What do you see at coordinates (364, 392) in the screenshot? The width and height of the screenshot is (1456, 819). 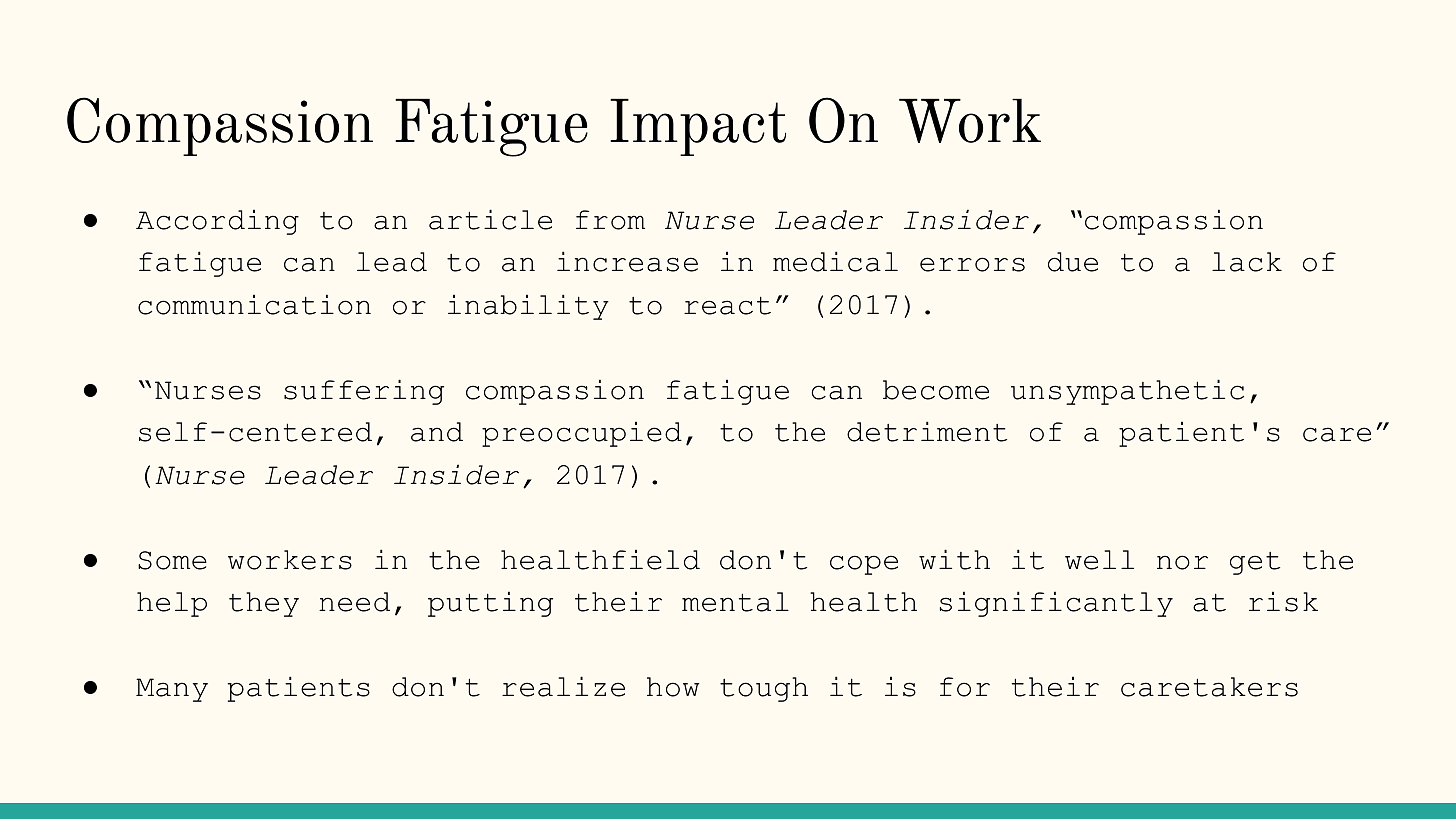 I see `suffering` at bounding box center [364, 392].
